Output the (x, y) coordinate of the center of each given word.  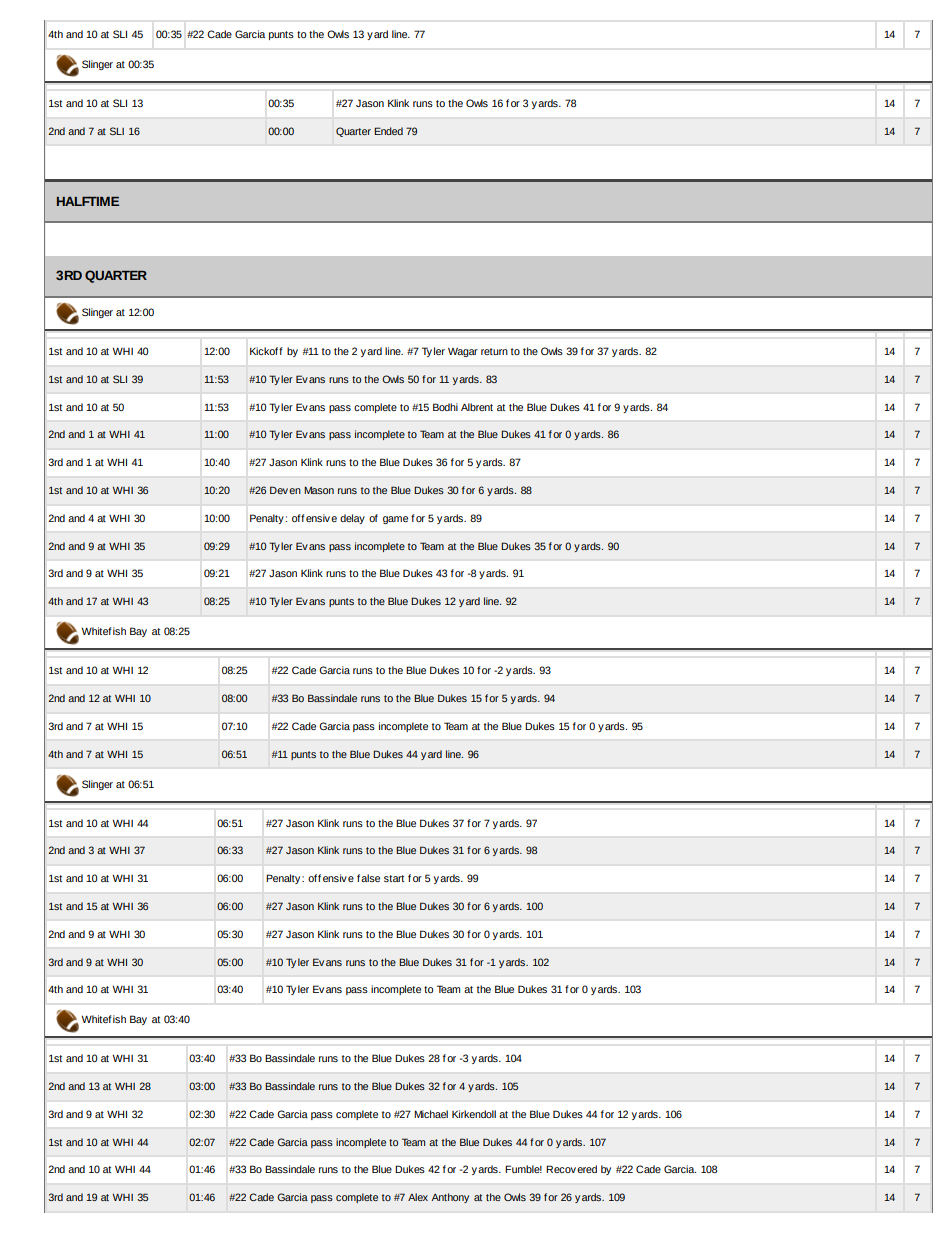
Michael (431, 1114)
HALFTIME (88, 201)
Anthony (450, 1198)
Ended (388, 131)
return (494, 351)
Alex (418, 1197)
